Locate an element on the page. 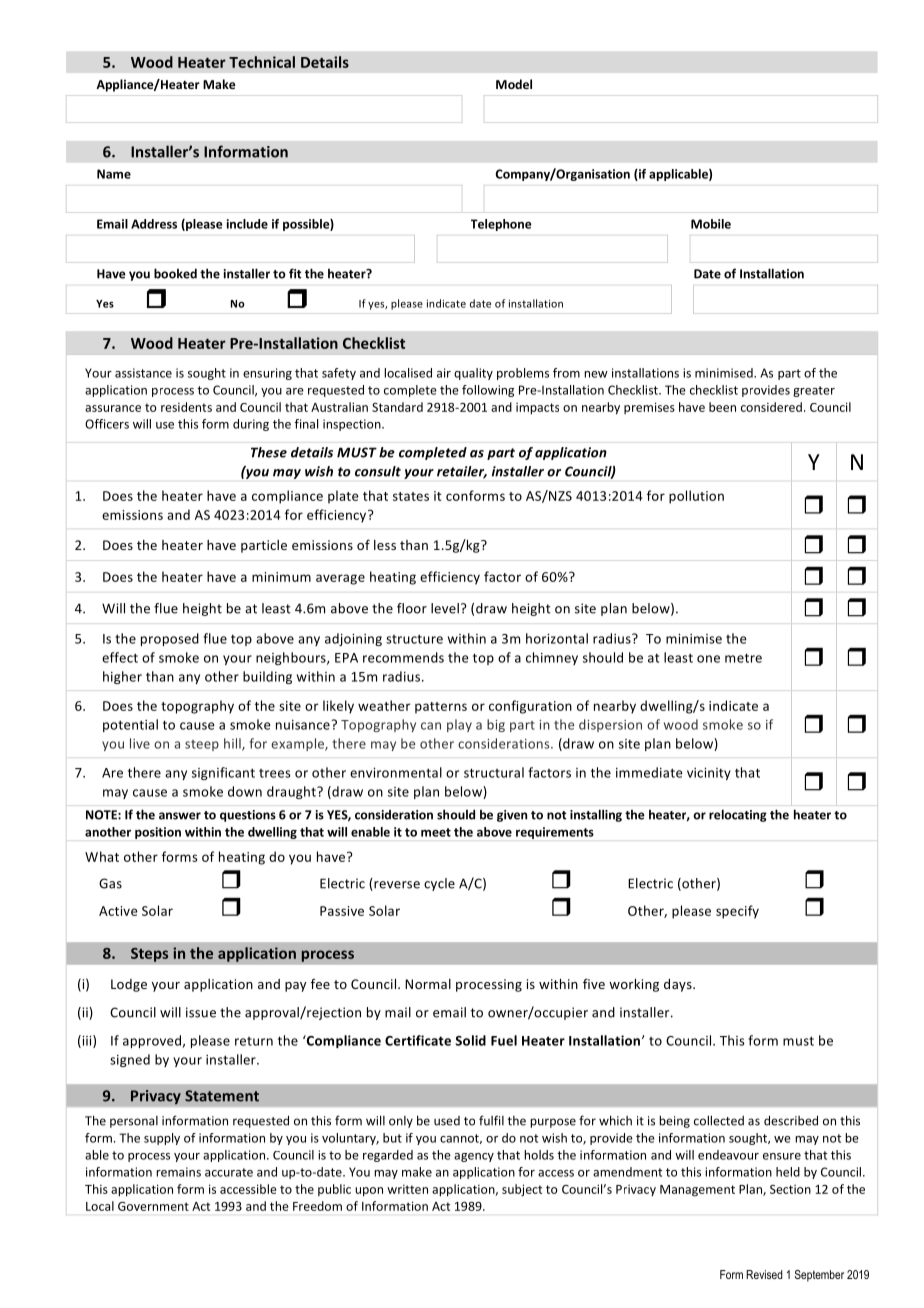  Mobile is located at coordinates (711, 224).
